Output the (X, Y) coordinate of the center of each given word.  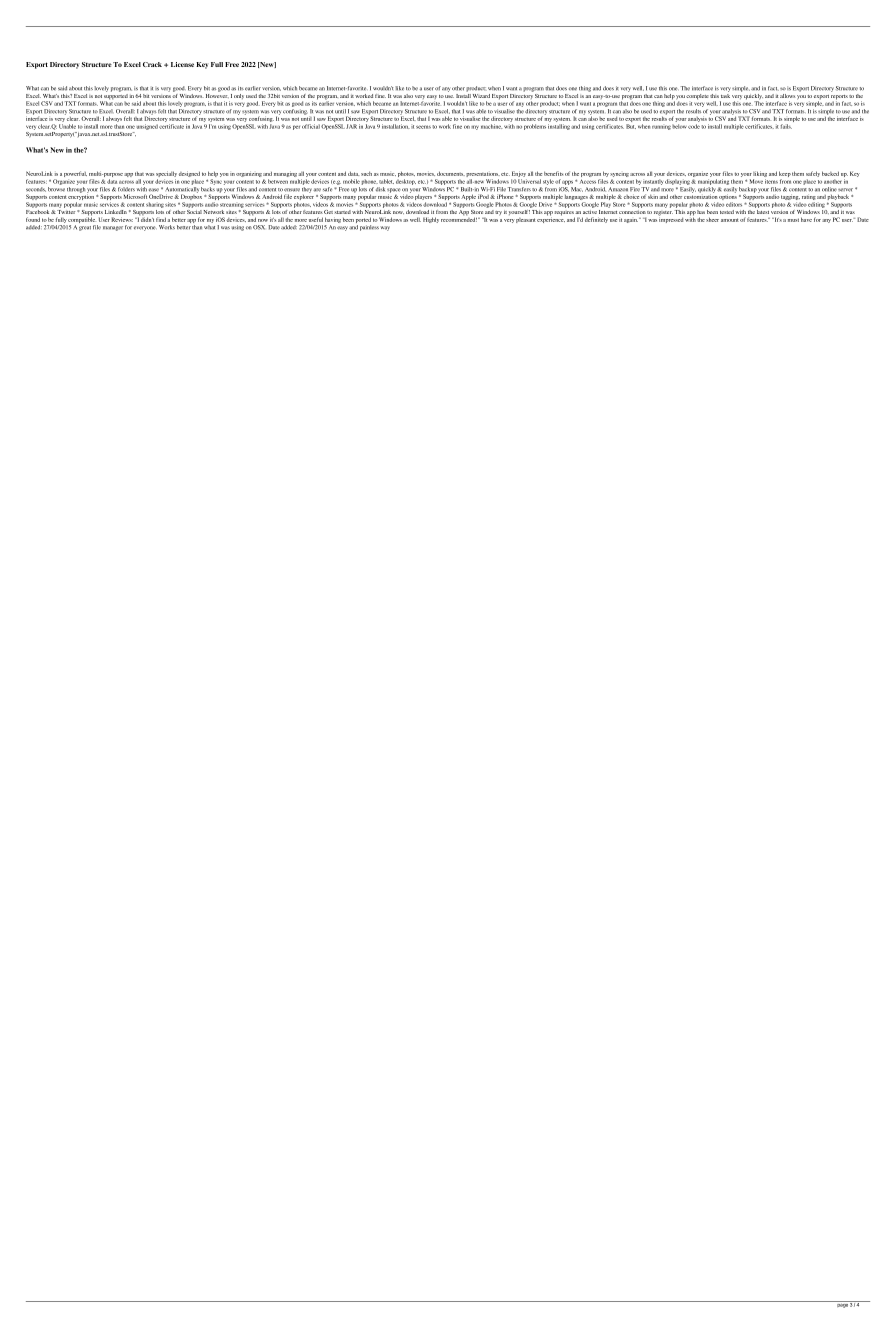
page (842, 1304)
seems (423, 127)
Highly (431, 220)
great (85, 228)
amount (730, 220)
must (793, 220)
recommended (459, 218)
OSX (259, 227)
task (725, 94)
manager (113, 228)
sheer (712, 220)
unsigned (147, 127)
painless (369, 228)
